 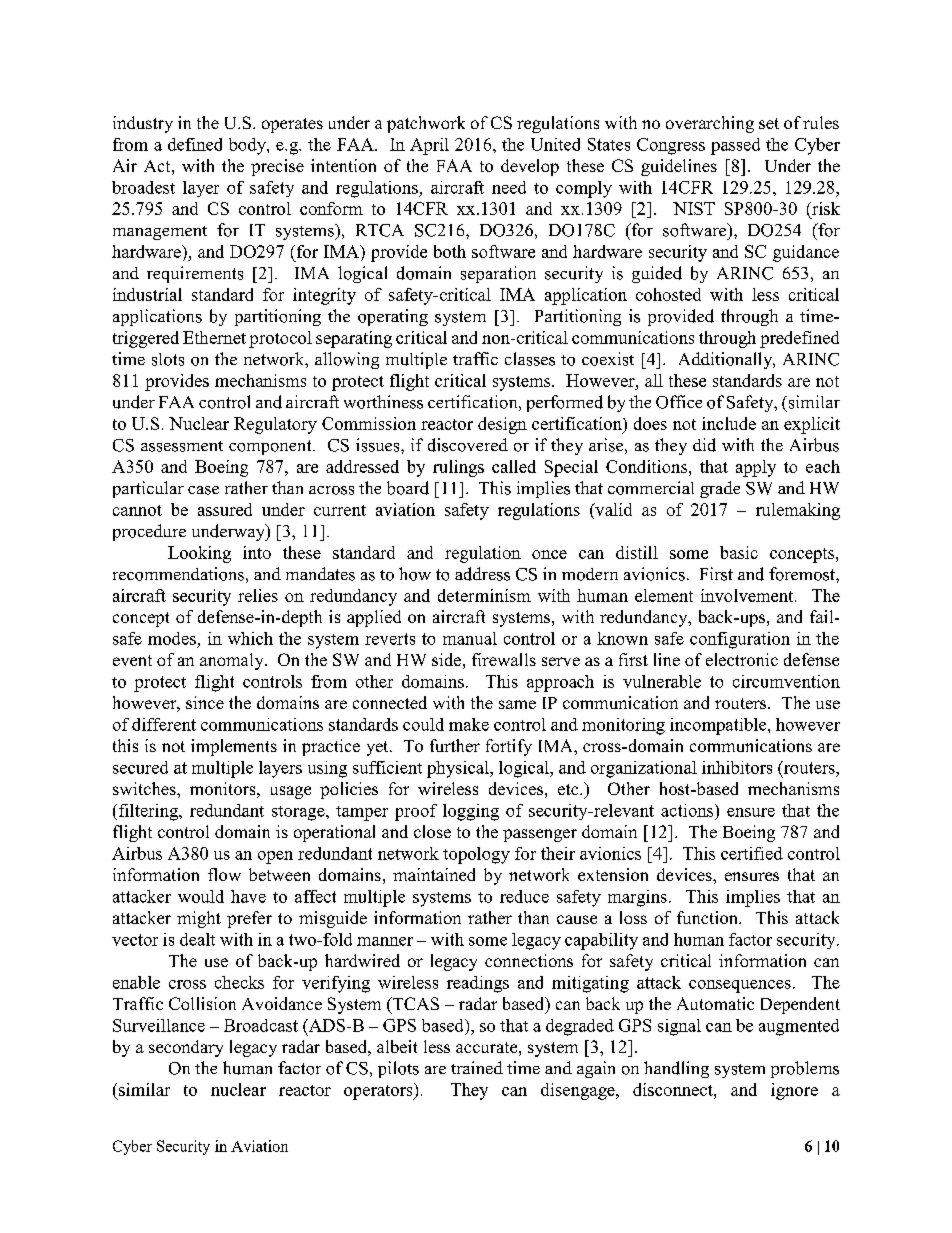 What do you see at coordinates (752, 853) in the page?
I see `certified` at bounding box center [752, 853].
